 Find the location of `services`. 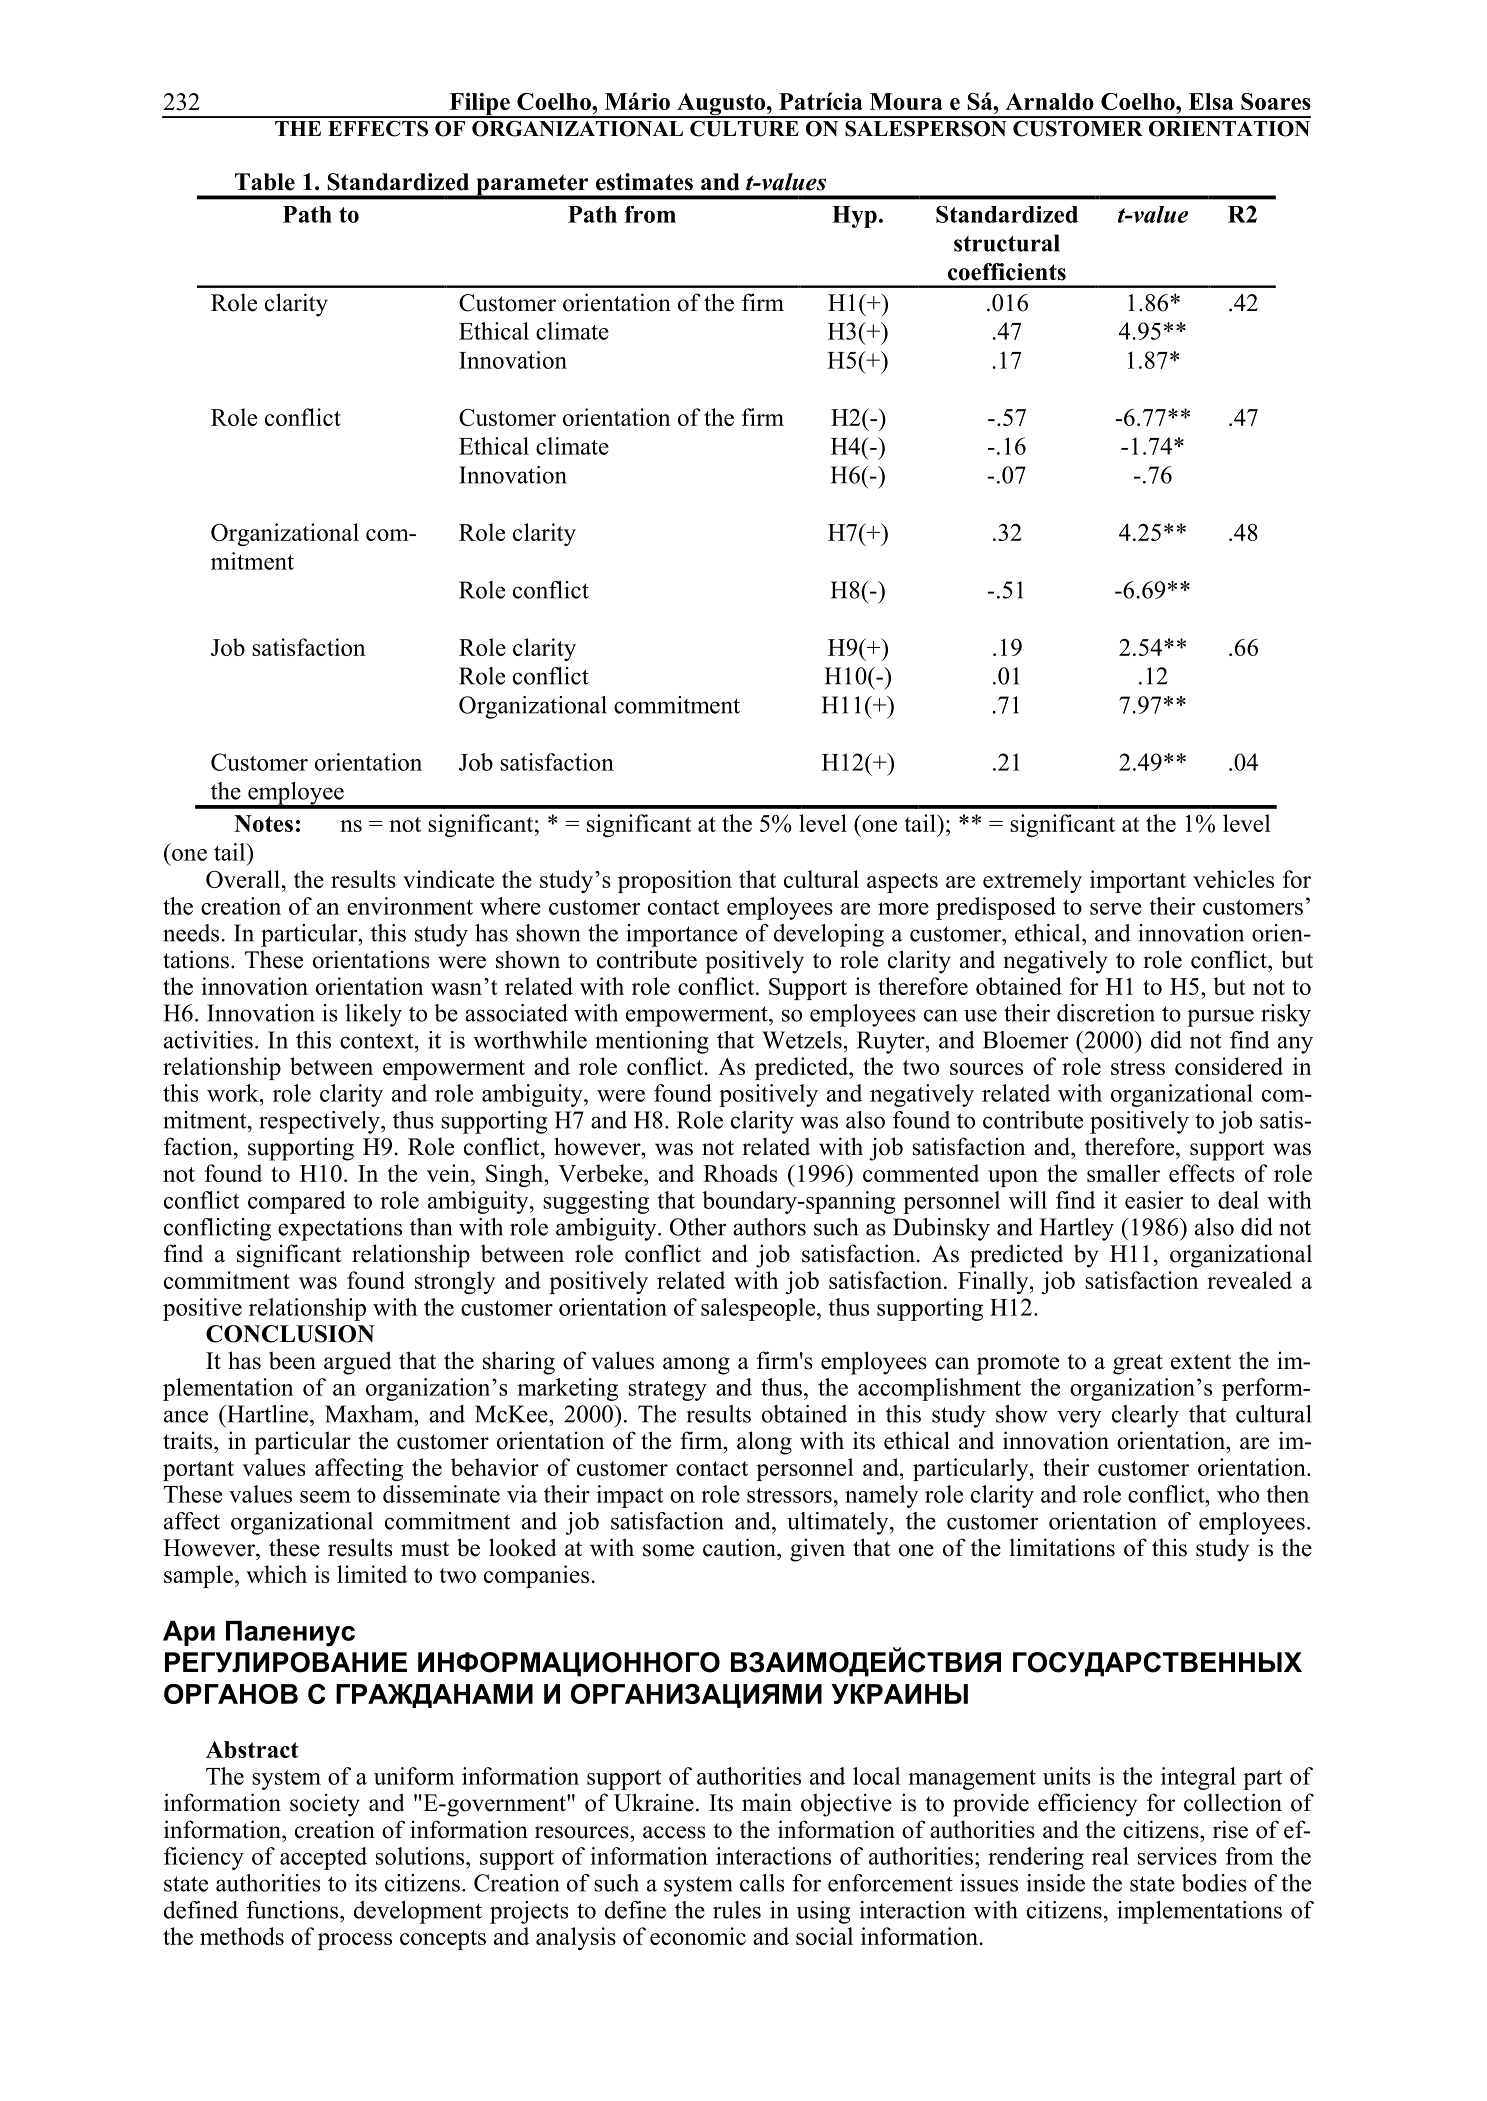

services is located at coordinates (1177, 1856).
